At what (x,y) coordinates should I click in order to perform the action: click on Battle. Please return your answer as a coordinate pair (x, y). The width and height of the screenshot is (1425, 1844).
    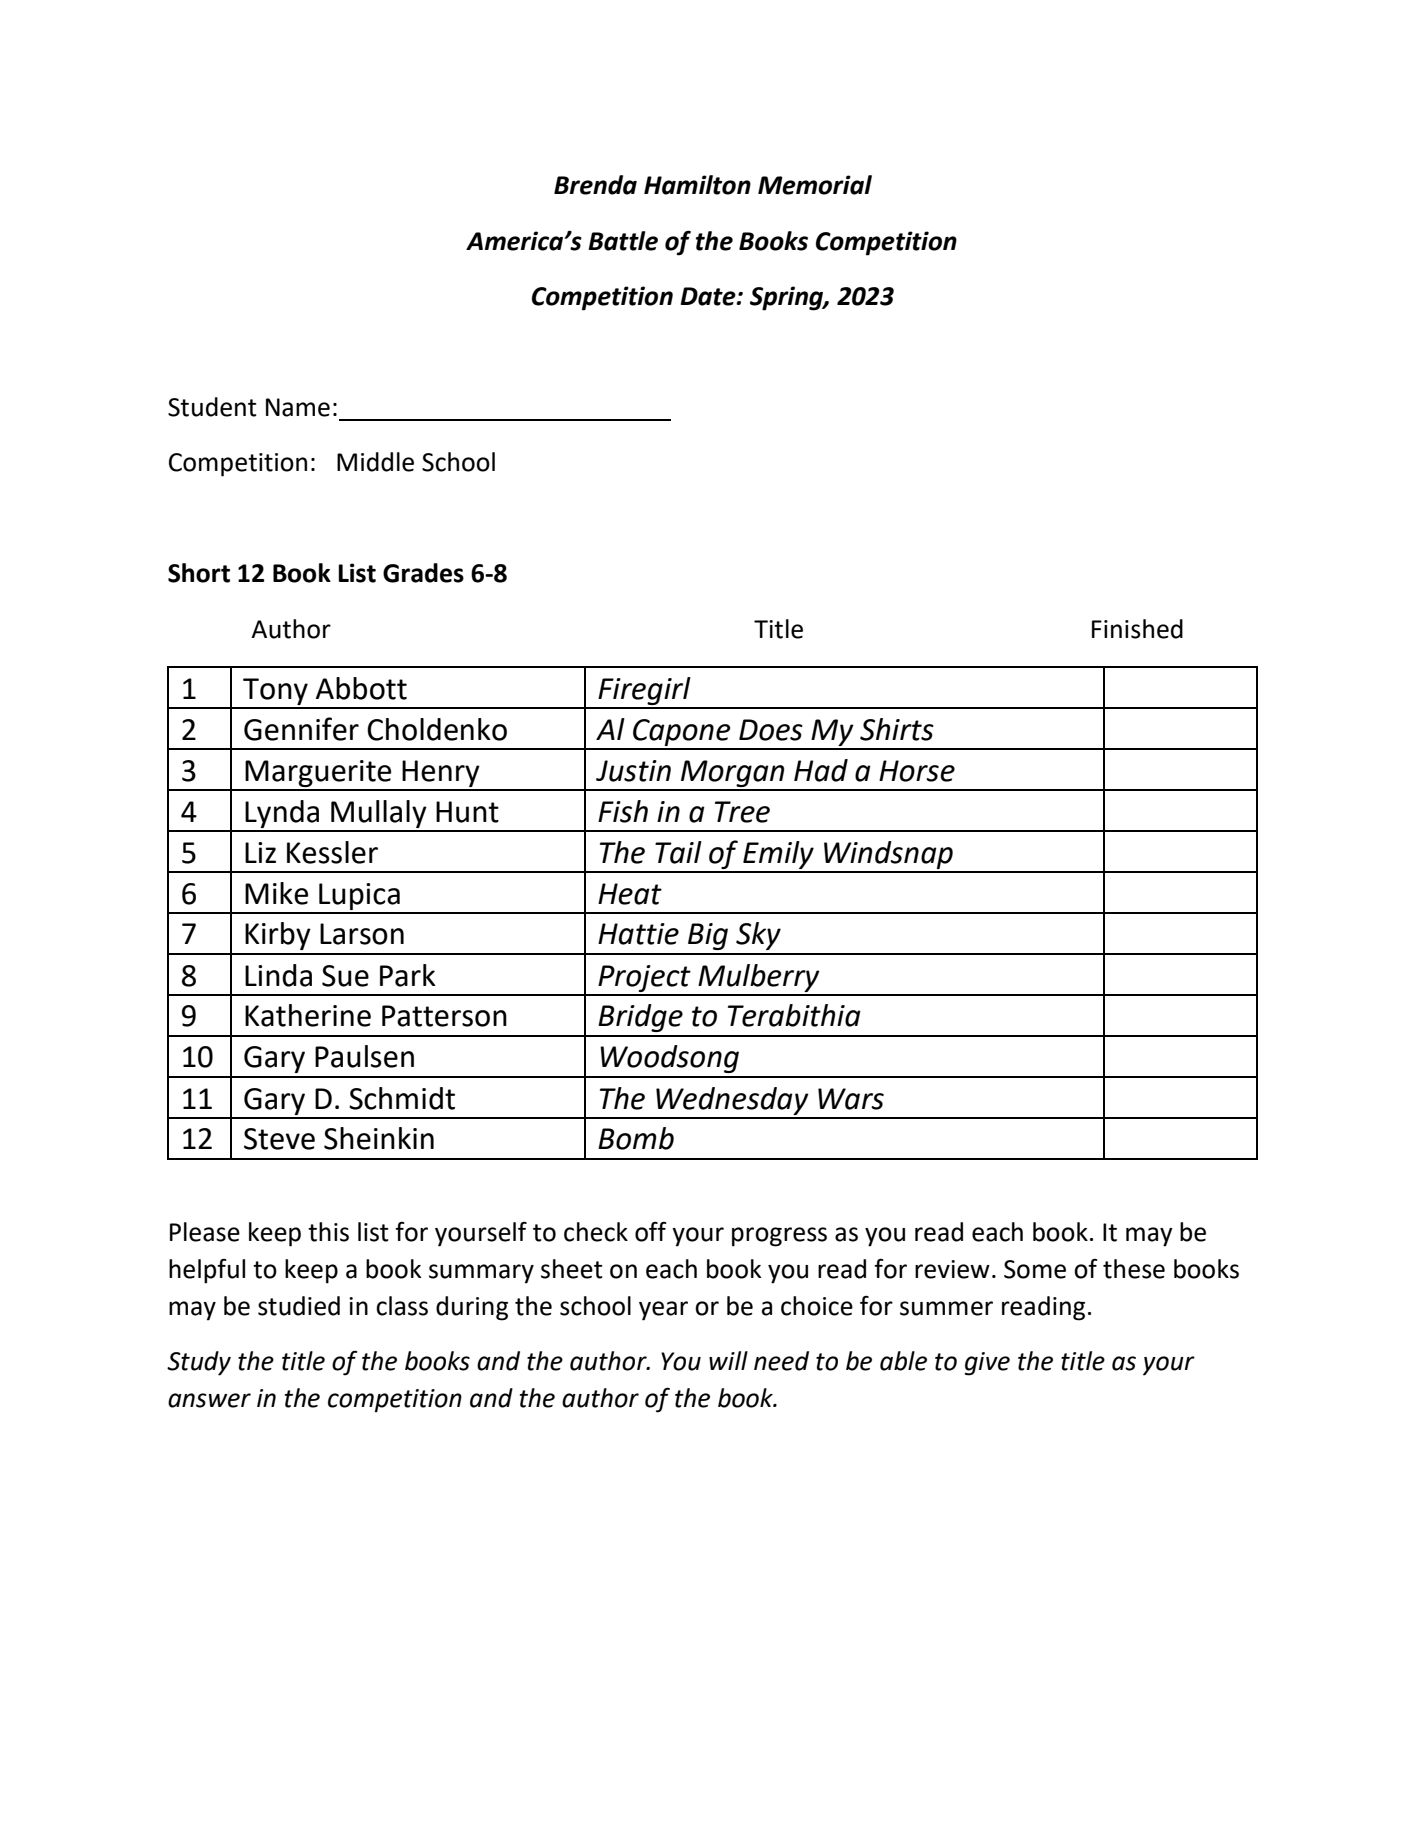
    Looking at the image, I should click on (623, 241).
